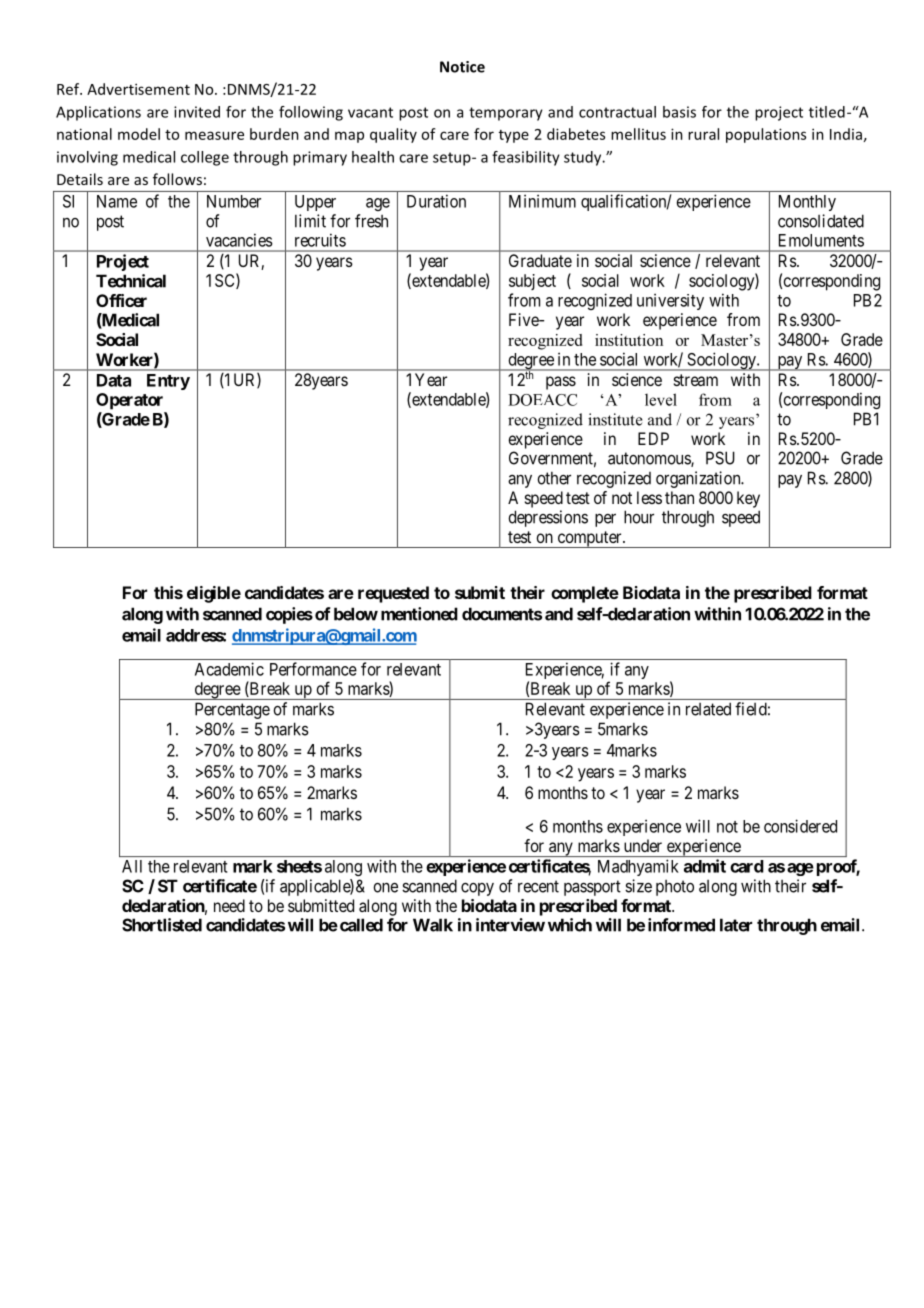  What do you see at coordinates (214, 594) in the screenshot?
I see `eligible` at bounding box center [214, 594].
